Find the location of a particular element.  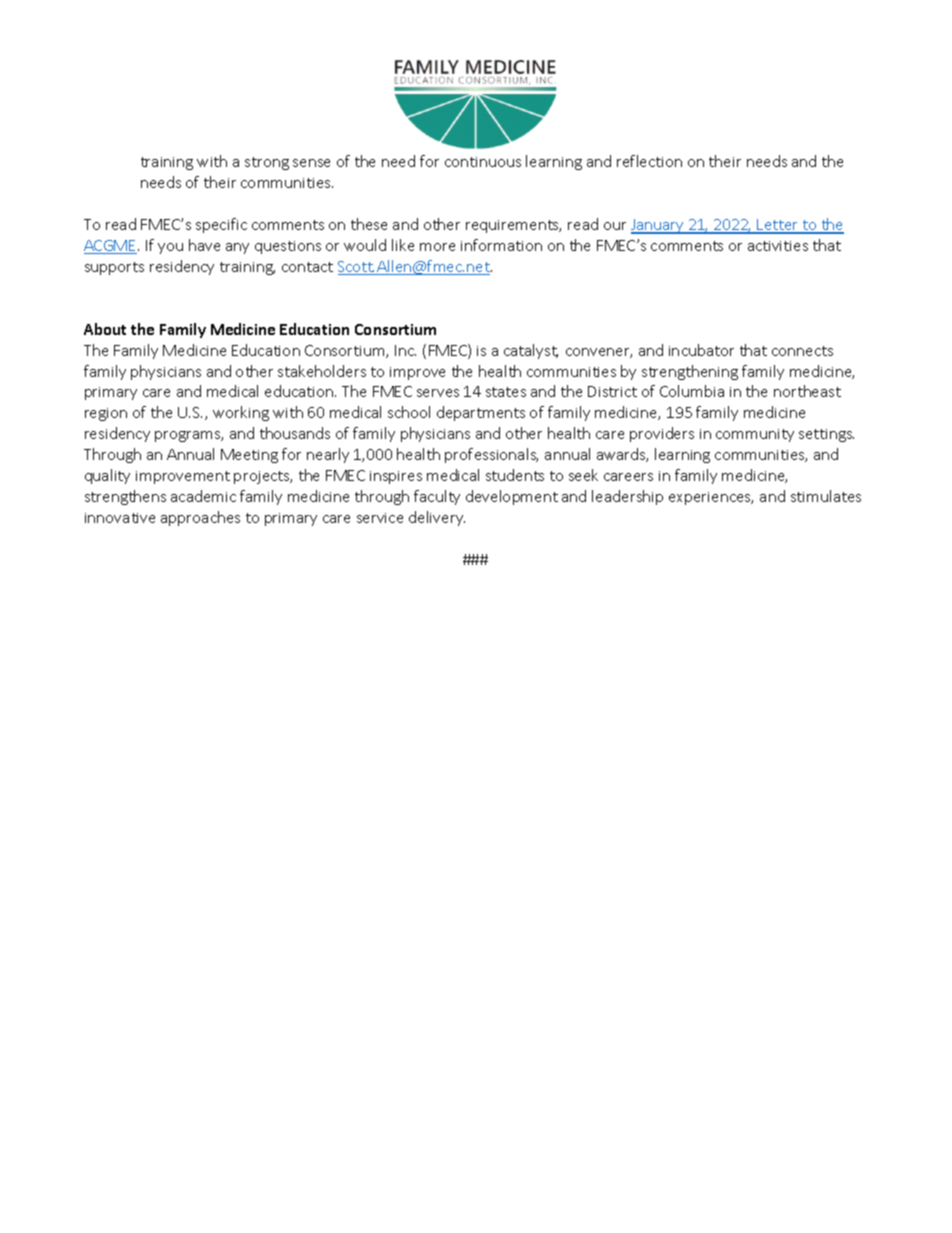

reflection is located at coordinates (649, 161).
